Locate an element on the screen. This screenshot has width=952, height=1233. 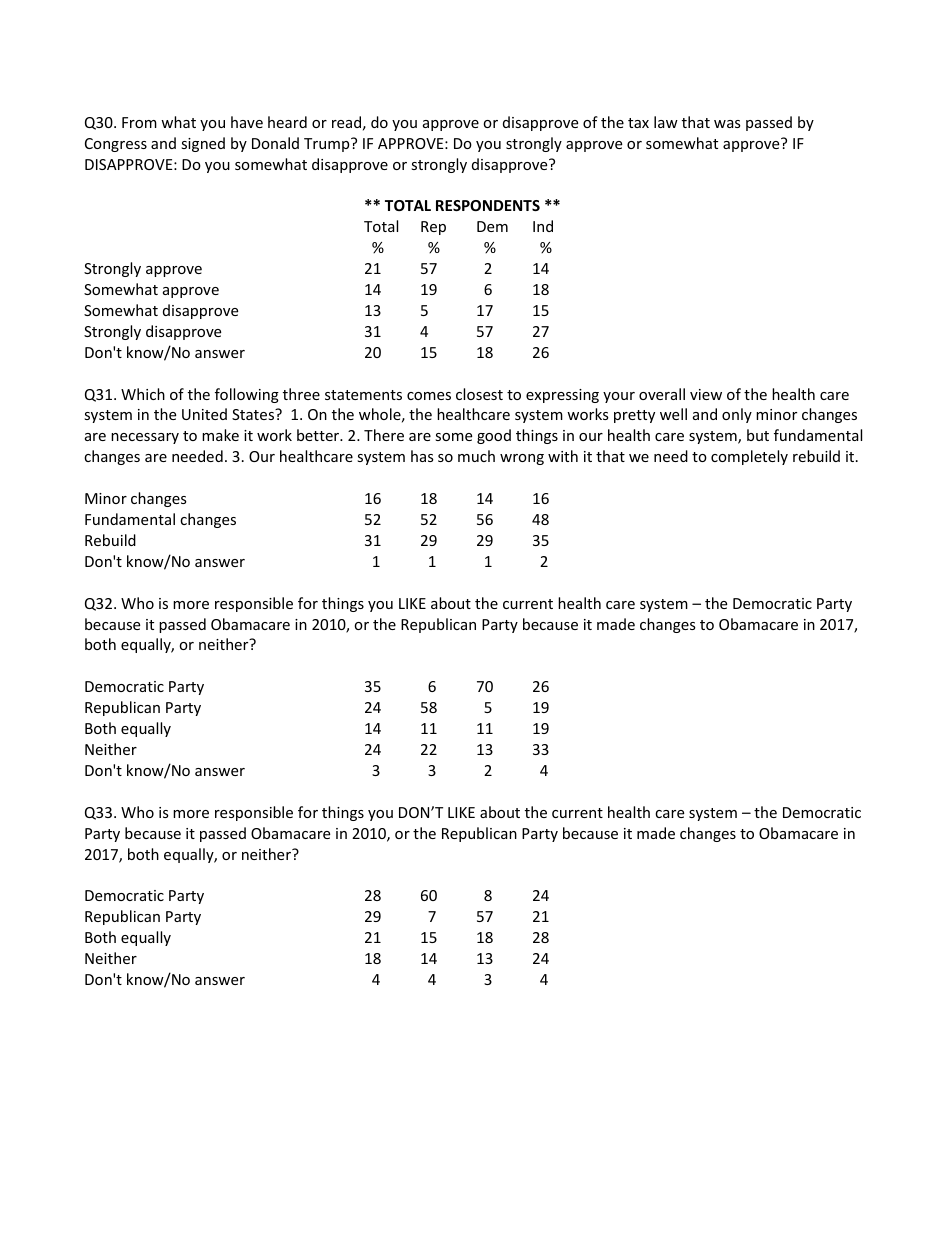
make is located at coordinates (220, 435).
